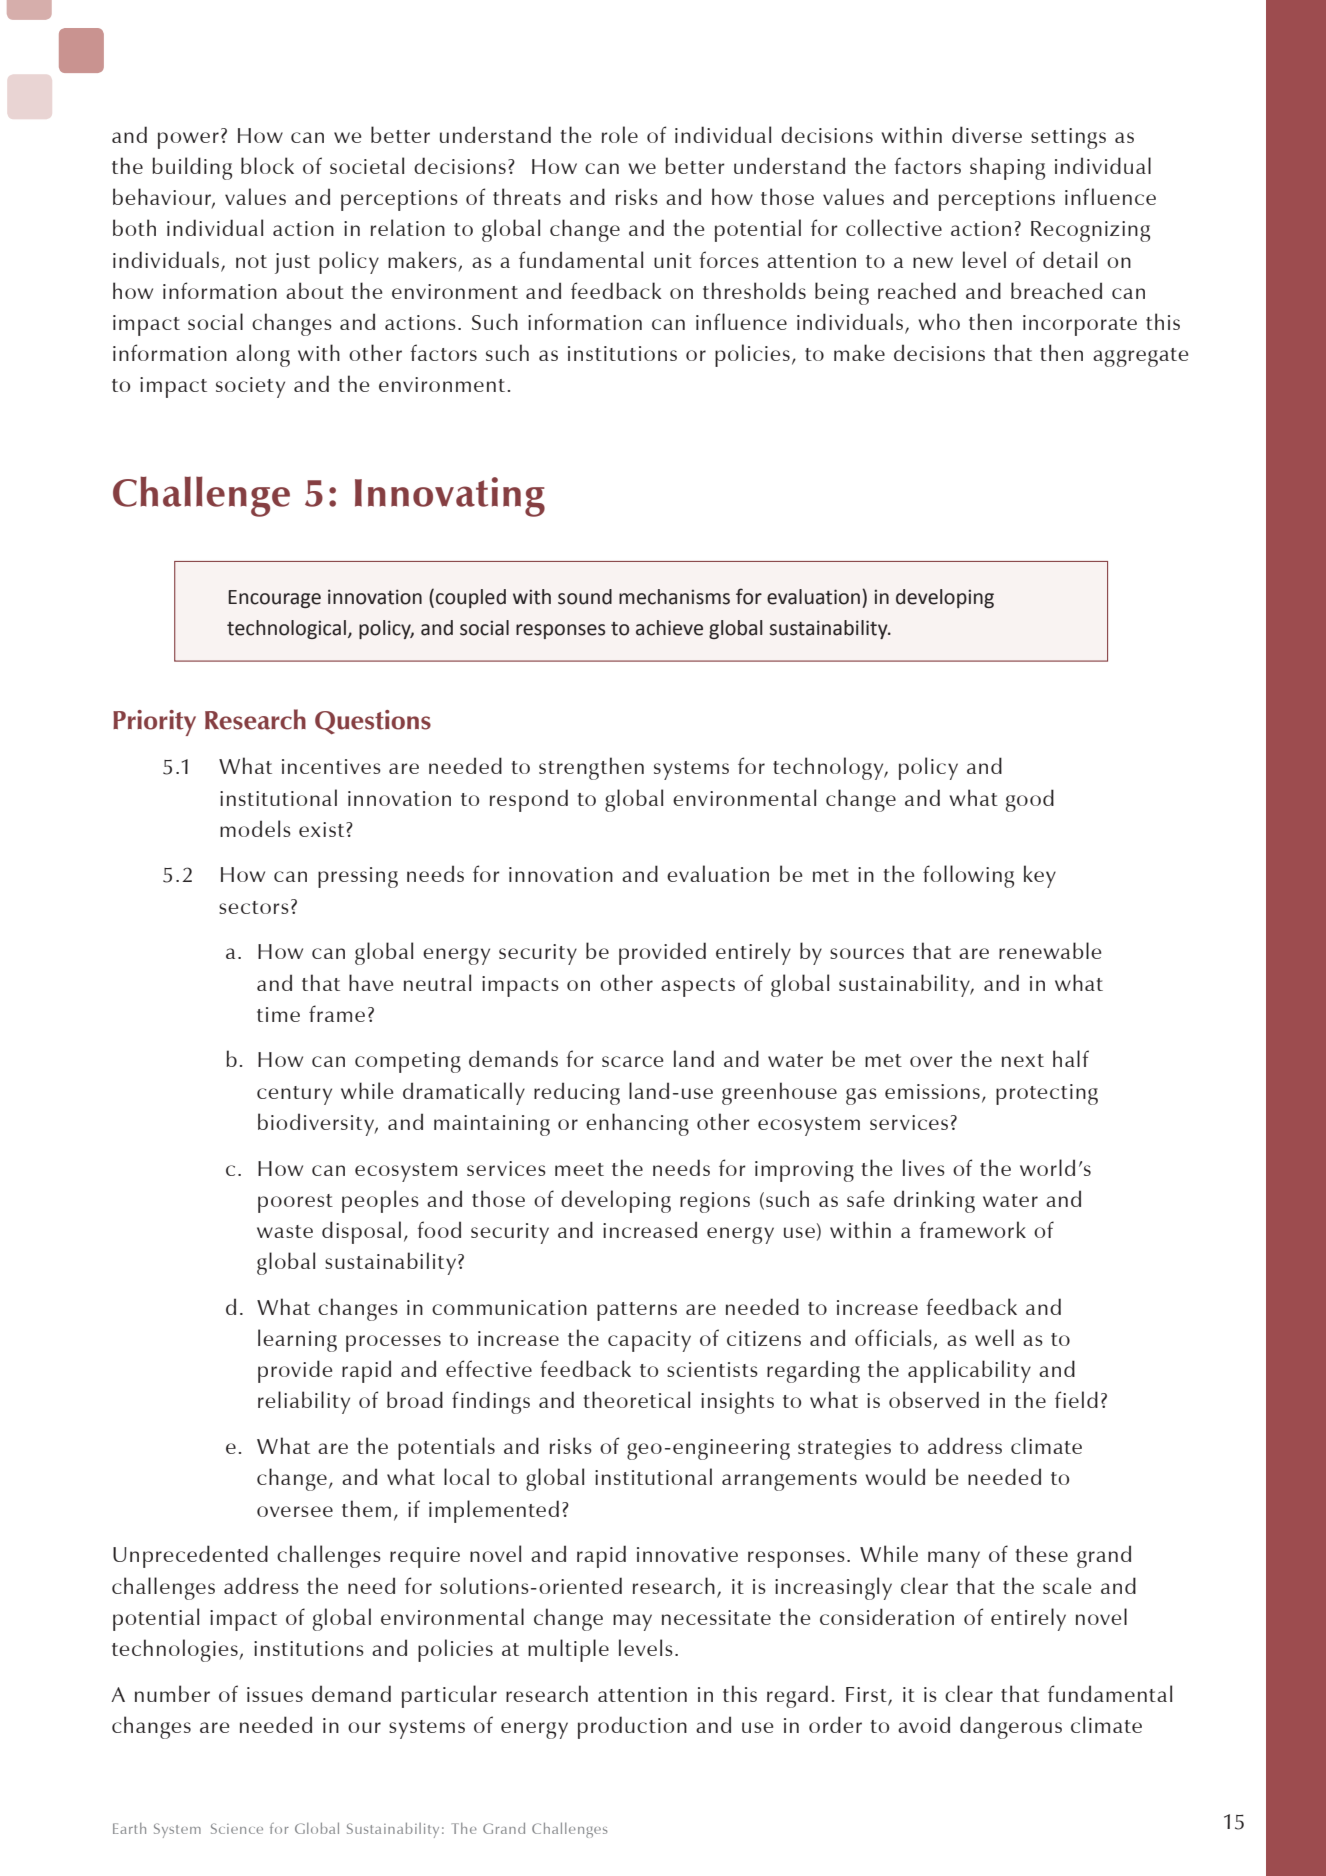 This screenshot has width=1326, height=1876. Describe the element at coordinates (1007, 168) in the screenshot. I see `shaping` at that location.
